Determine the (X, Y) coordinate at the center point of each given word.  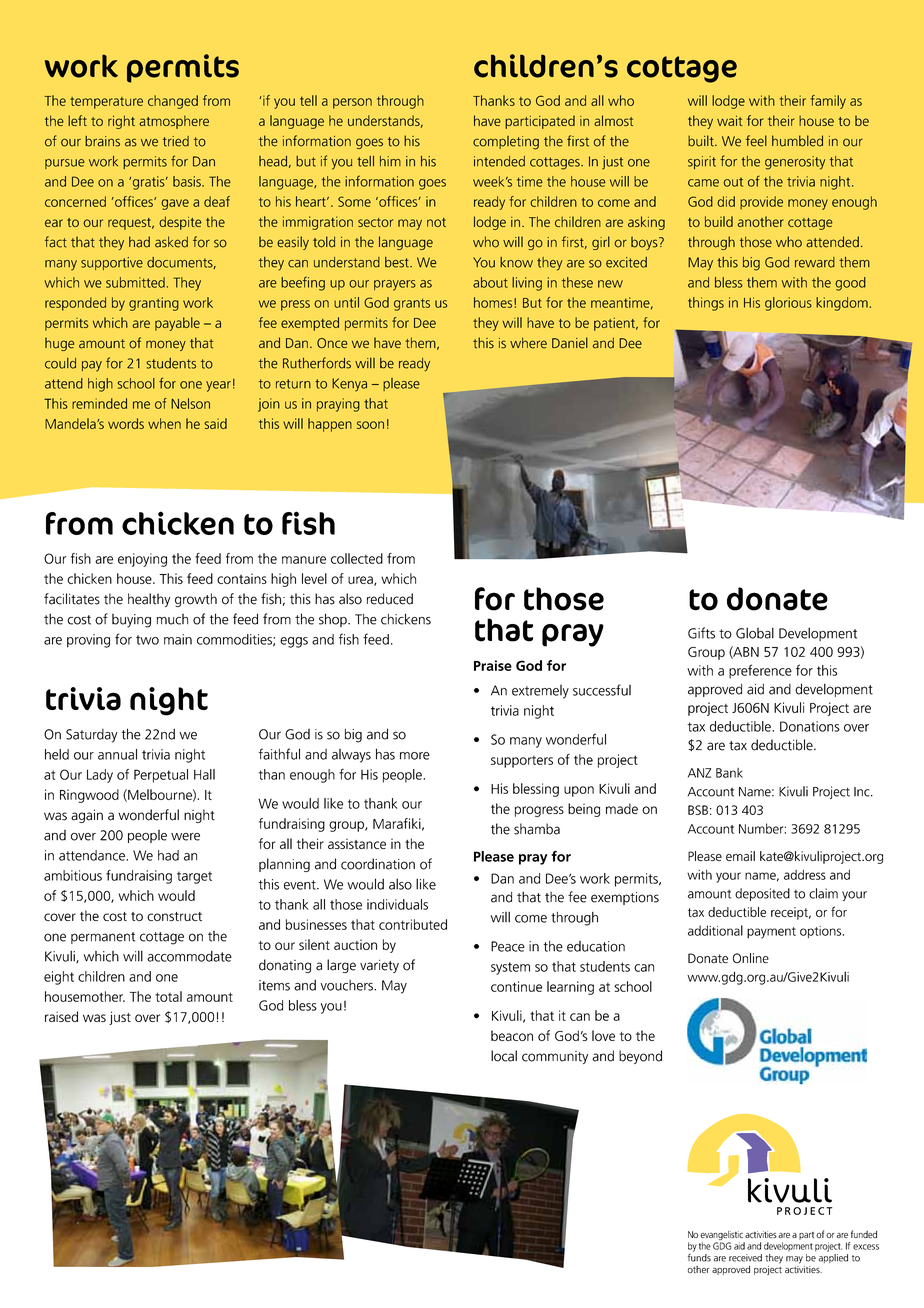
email (740, 856)
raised (61, 1016)
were (185, 837)
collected (357, 558)
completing (506, 143)
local (504, 1056)
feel (756, 141)
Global (755, 633)
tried (176, 141)
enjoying (142, 560)
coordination (378, 864)
